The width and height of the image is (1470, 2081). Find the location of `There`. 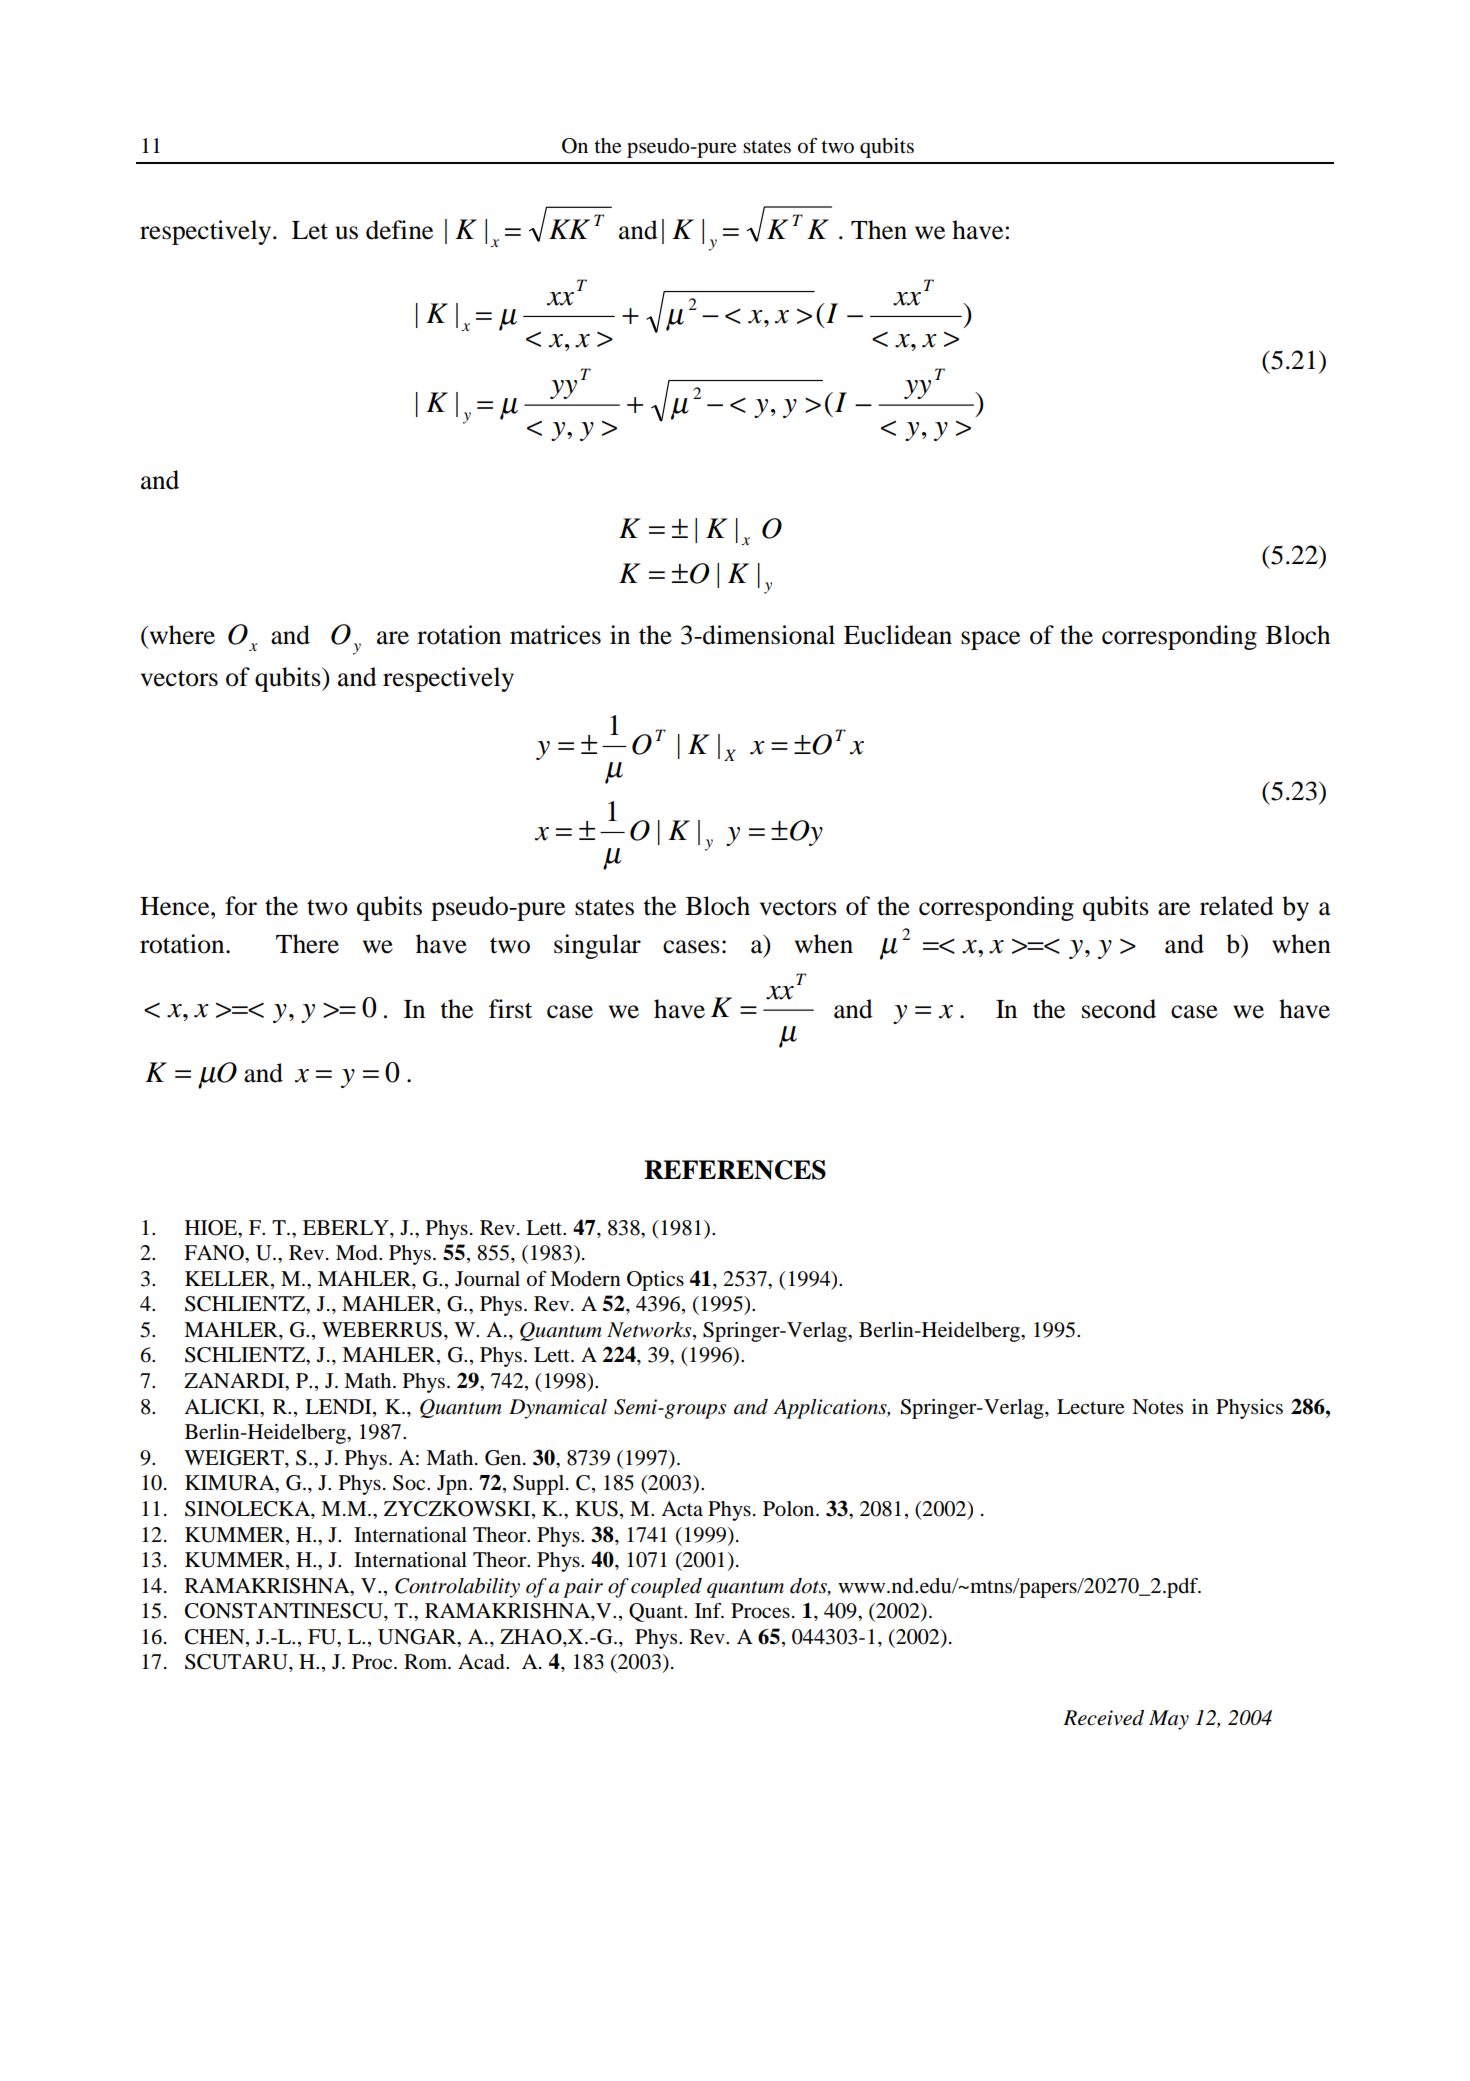

There is located at coordinates (307, 944).
